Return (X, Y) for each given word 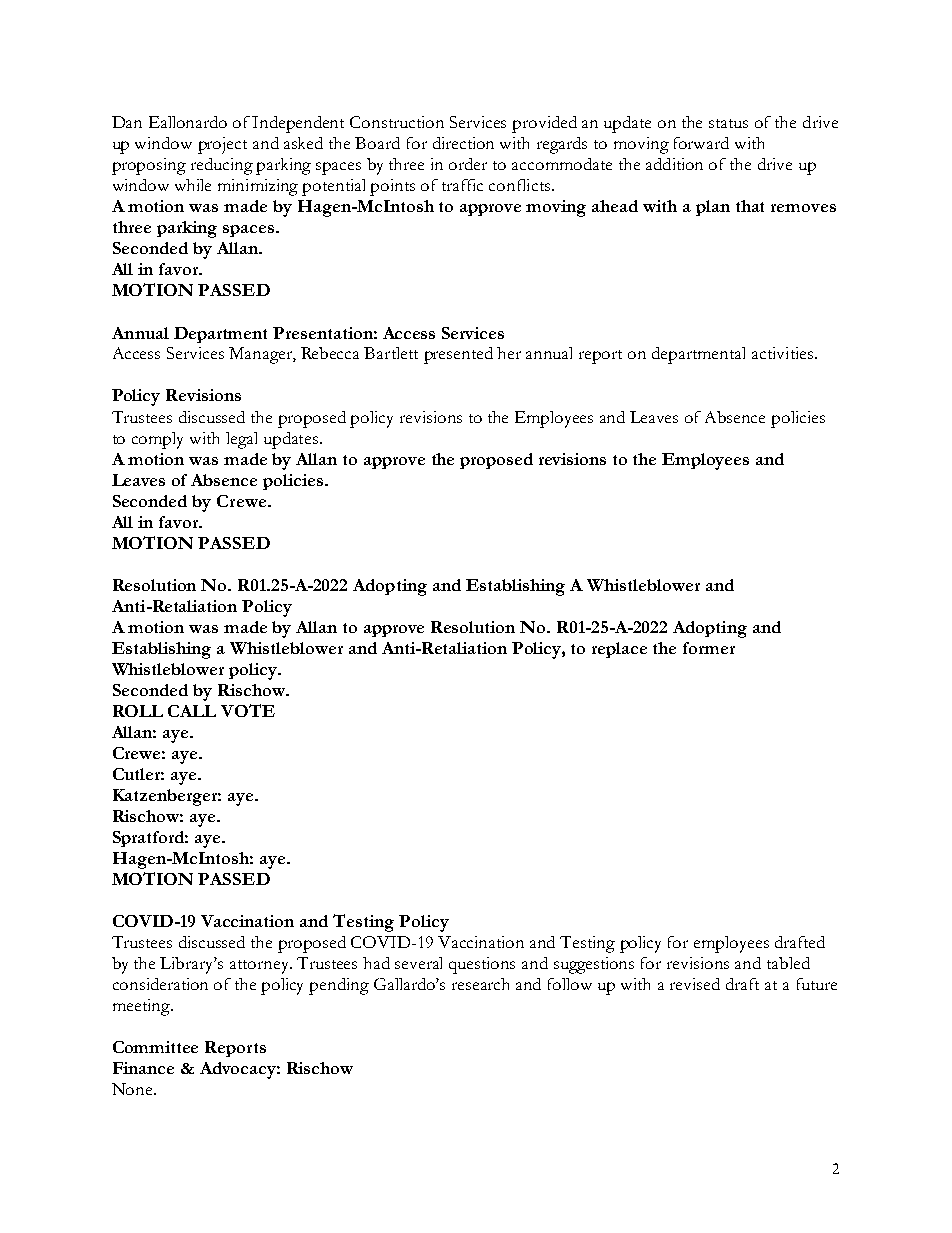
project (222, 145)
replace (619, 650)
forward (701, 143)
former (709, 648)
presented (458, 355)
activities (784, 353)
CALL (192, 711)
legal (241, 440)
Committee (155, 1047)
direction (463, 143)
